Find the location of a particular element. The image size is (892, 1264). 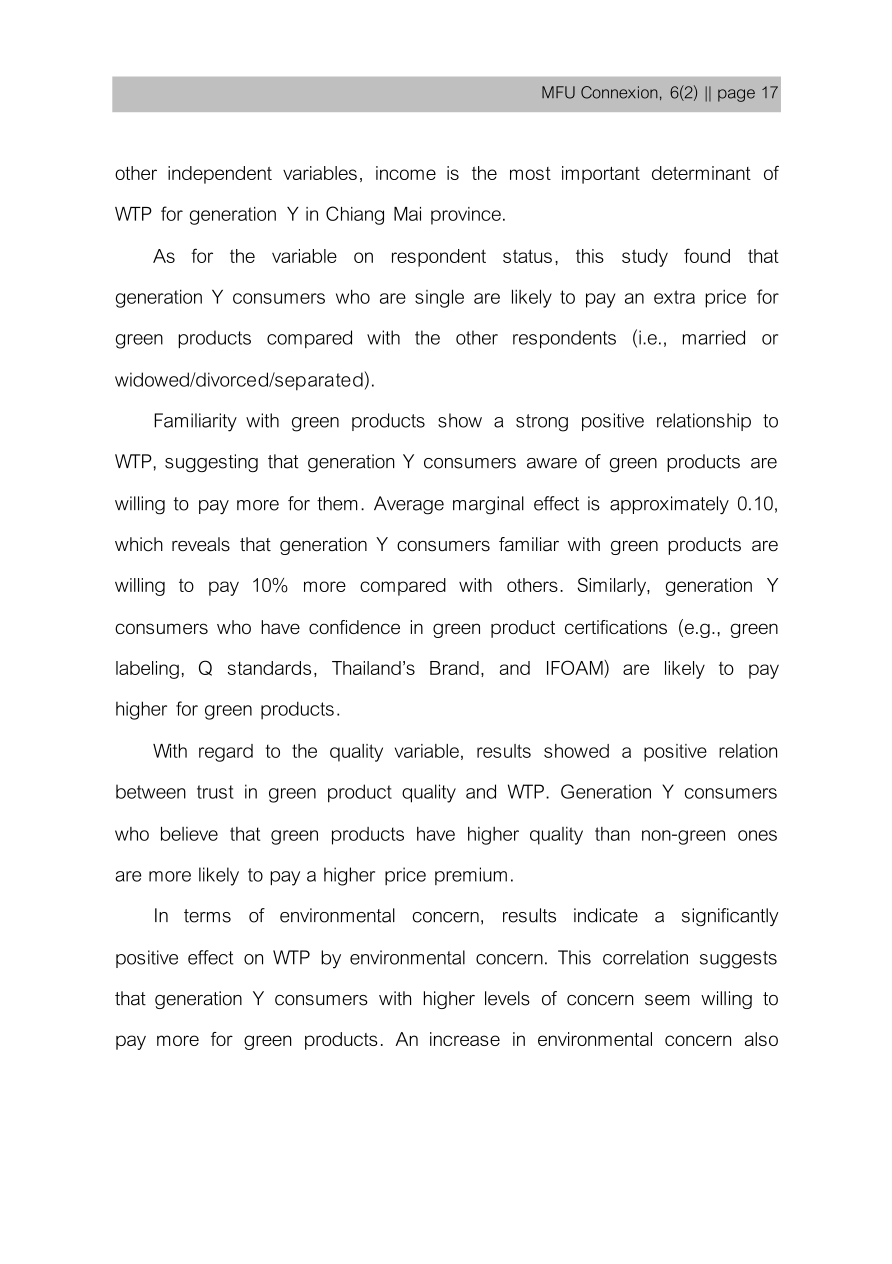

independent is located at coordinates (220, 175).
